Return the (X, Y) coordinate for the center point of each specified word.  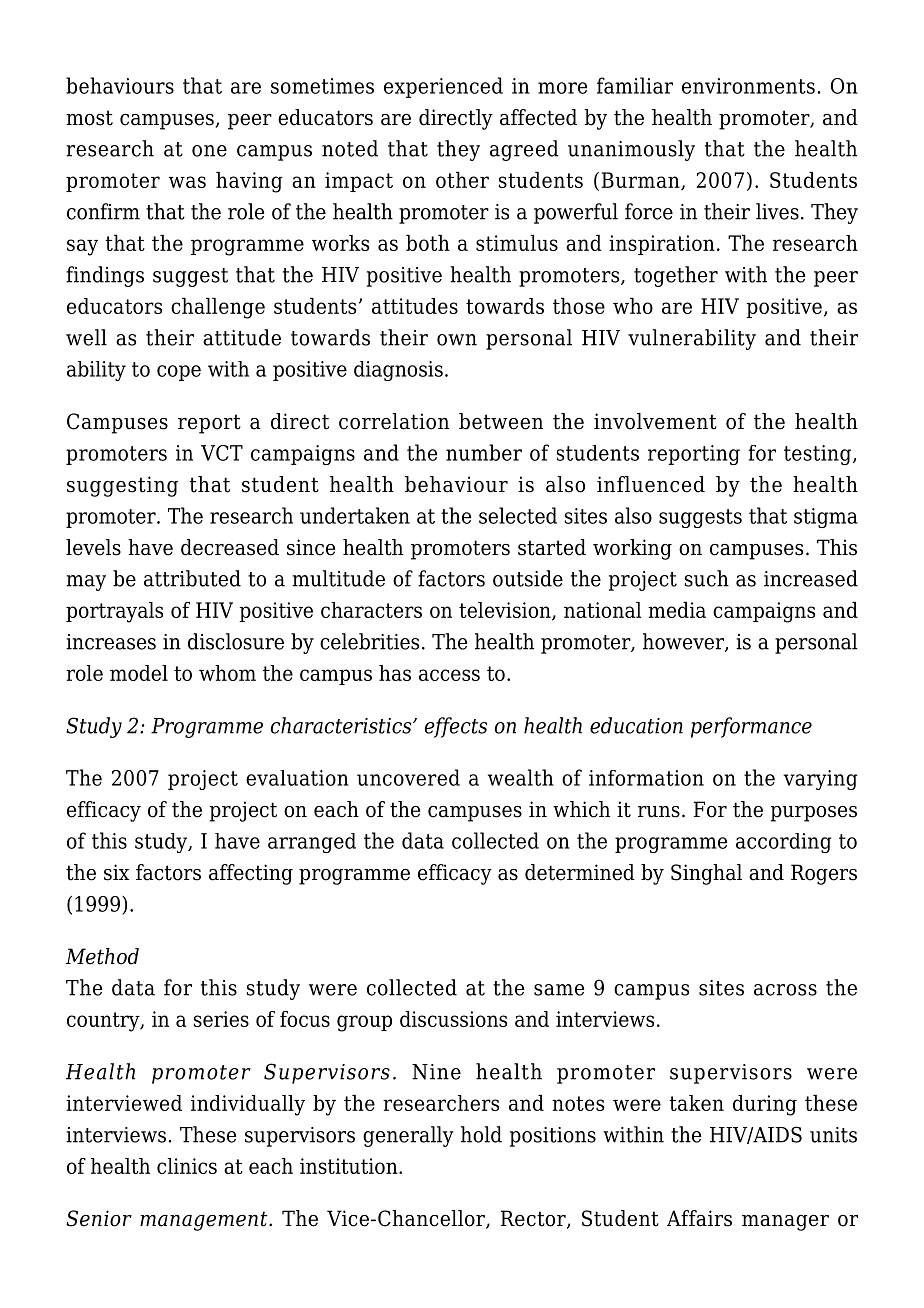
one (209, 151)
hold (481, 1134)
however (684, 642)
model (139, 673)
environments (748, 86)
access (449, 675)
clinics (187, 1166)
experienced (443, 87)
